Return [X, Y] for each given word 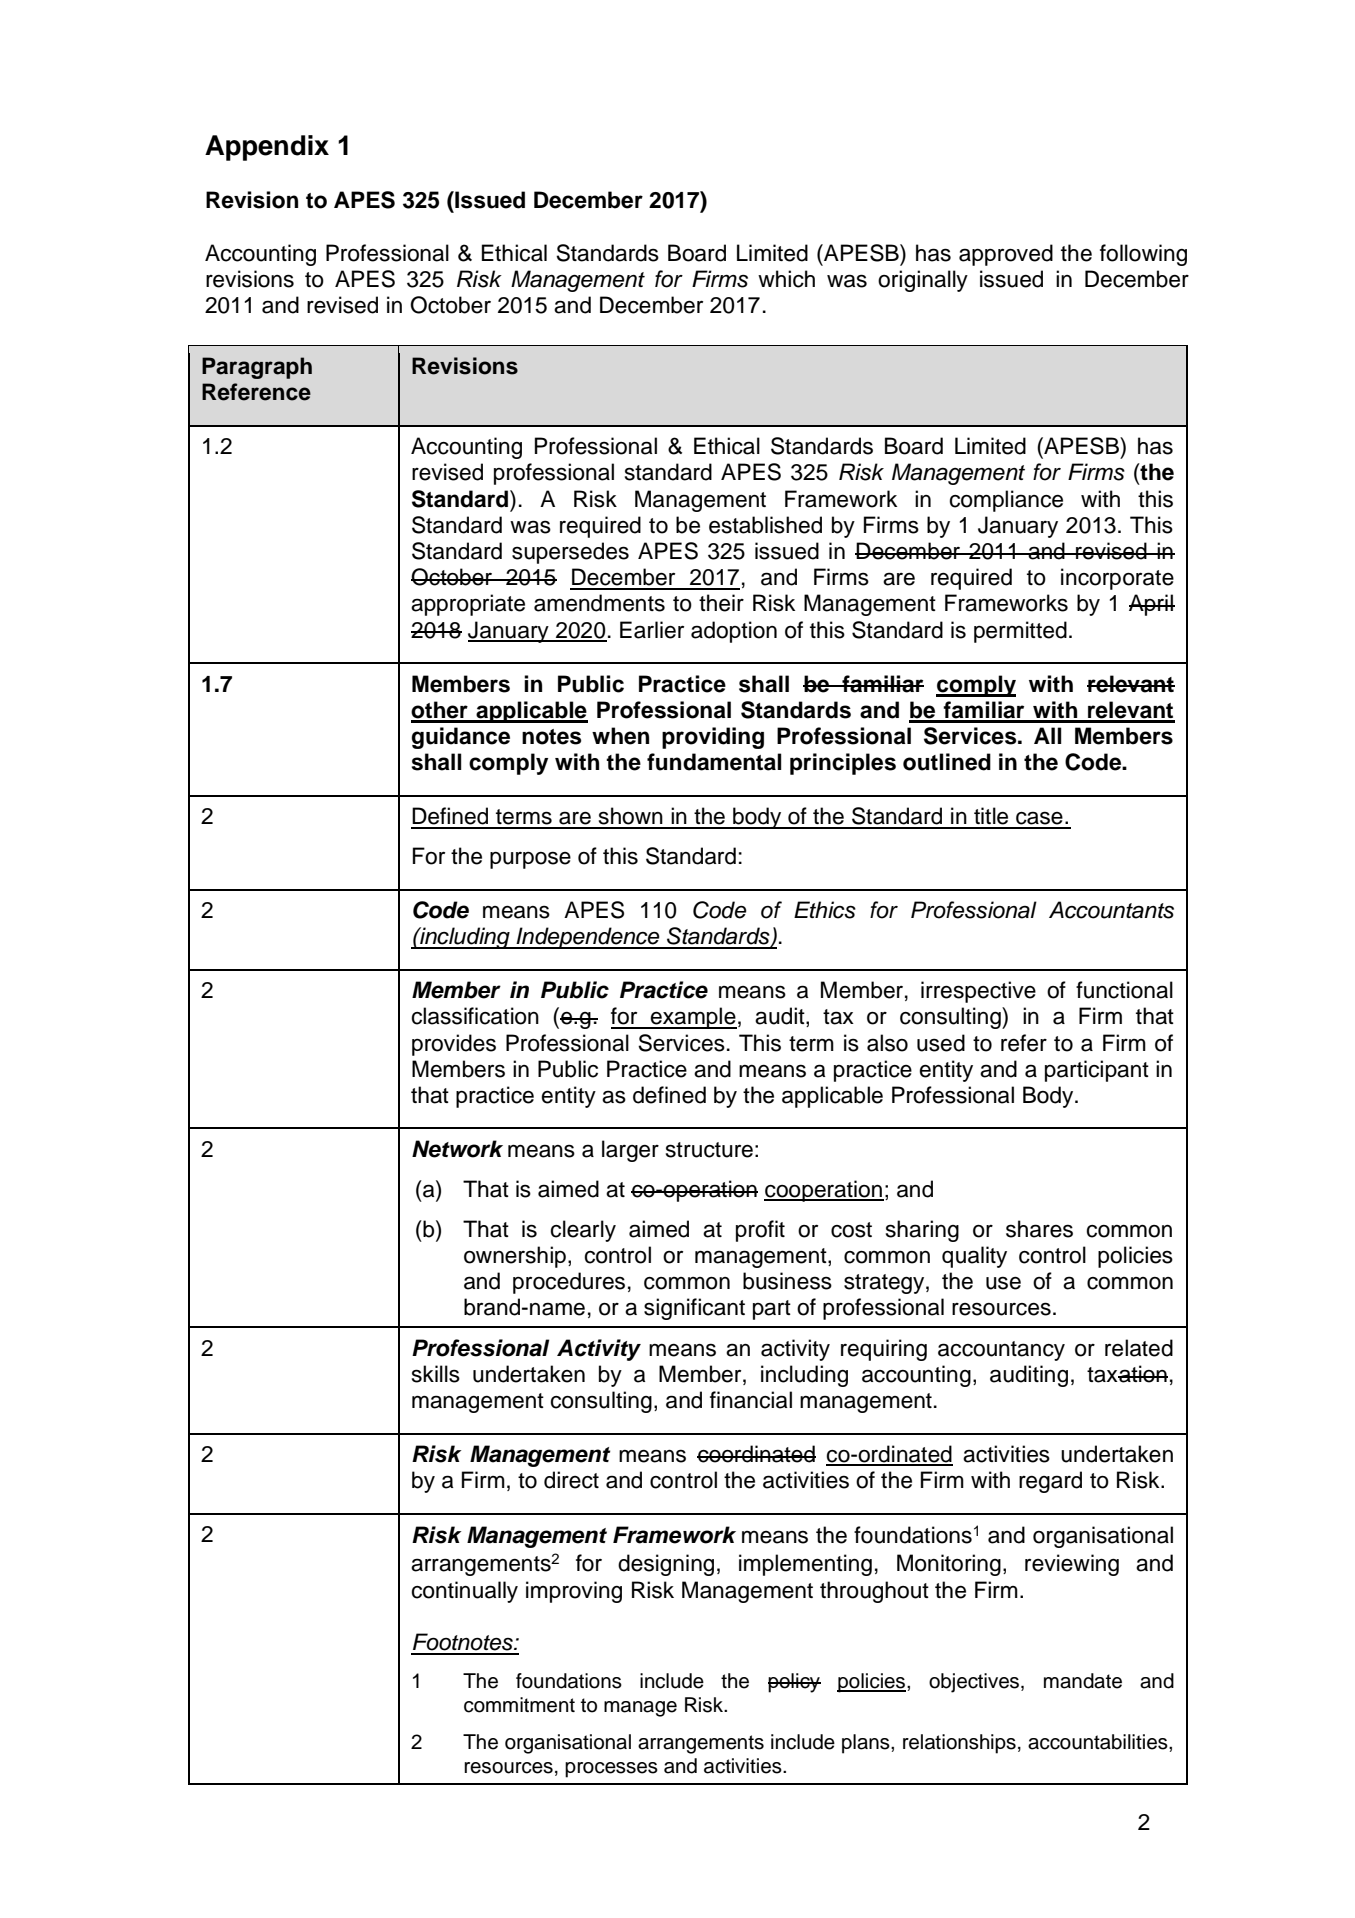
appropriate [468, 605]
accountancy [1001, 1351]
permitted [1020, 632]
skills [436, 1374]
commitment [519, 1705]
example [693, 1018]
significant [694, 1309]
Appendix [267, 148]
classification [475, 1016]
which [786, 279]
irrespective [978, 992]
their [721, 603]
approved [1006, 255]
